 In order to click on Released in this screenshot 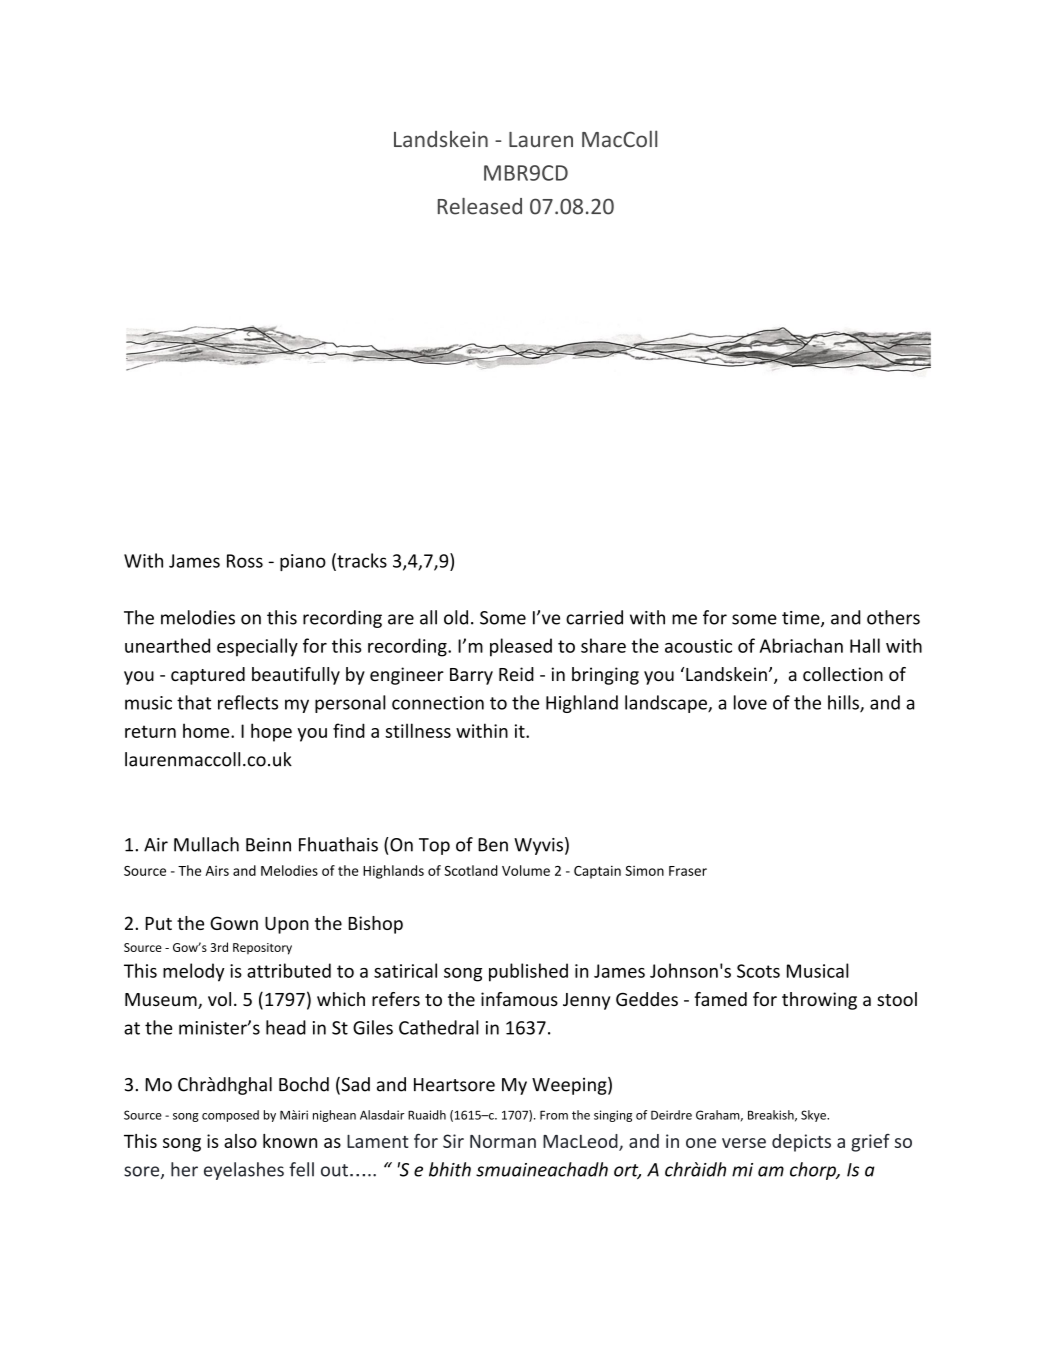, I will do `click(480, 206)`.
